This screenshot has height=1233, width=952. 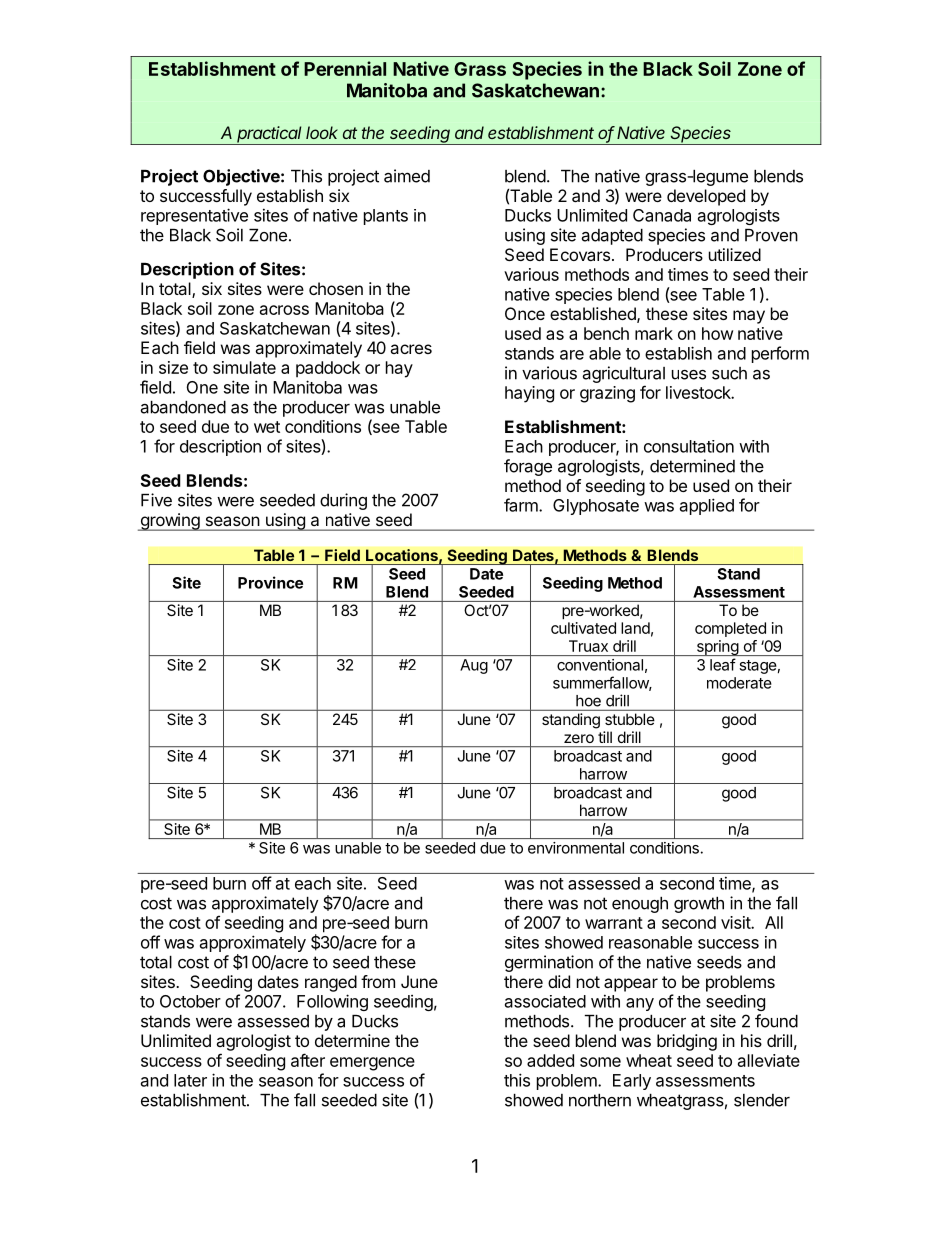 I want to click on developed, so click(x=706, y=197).
